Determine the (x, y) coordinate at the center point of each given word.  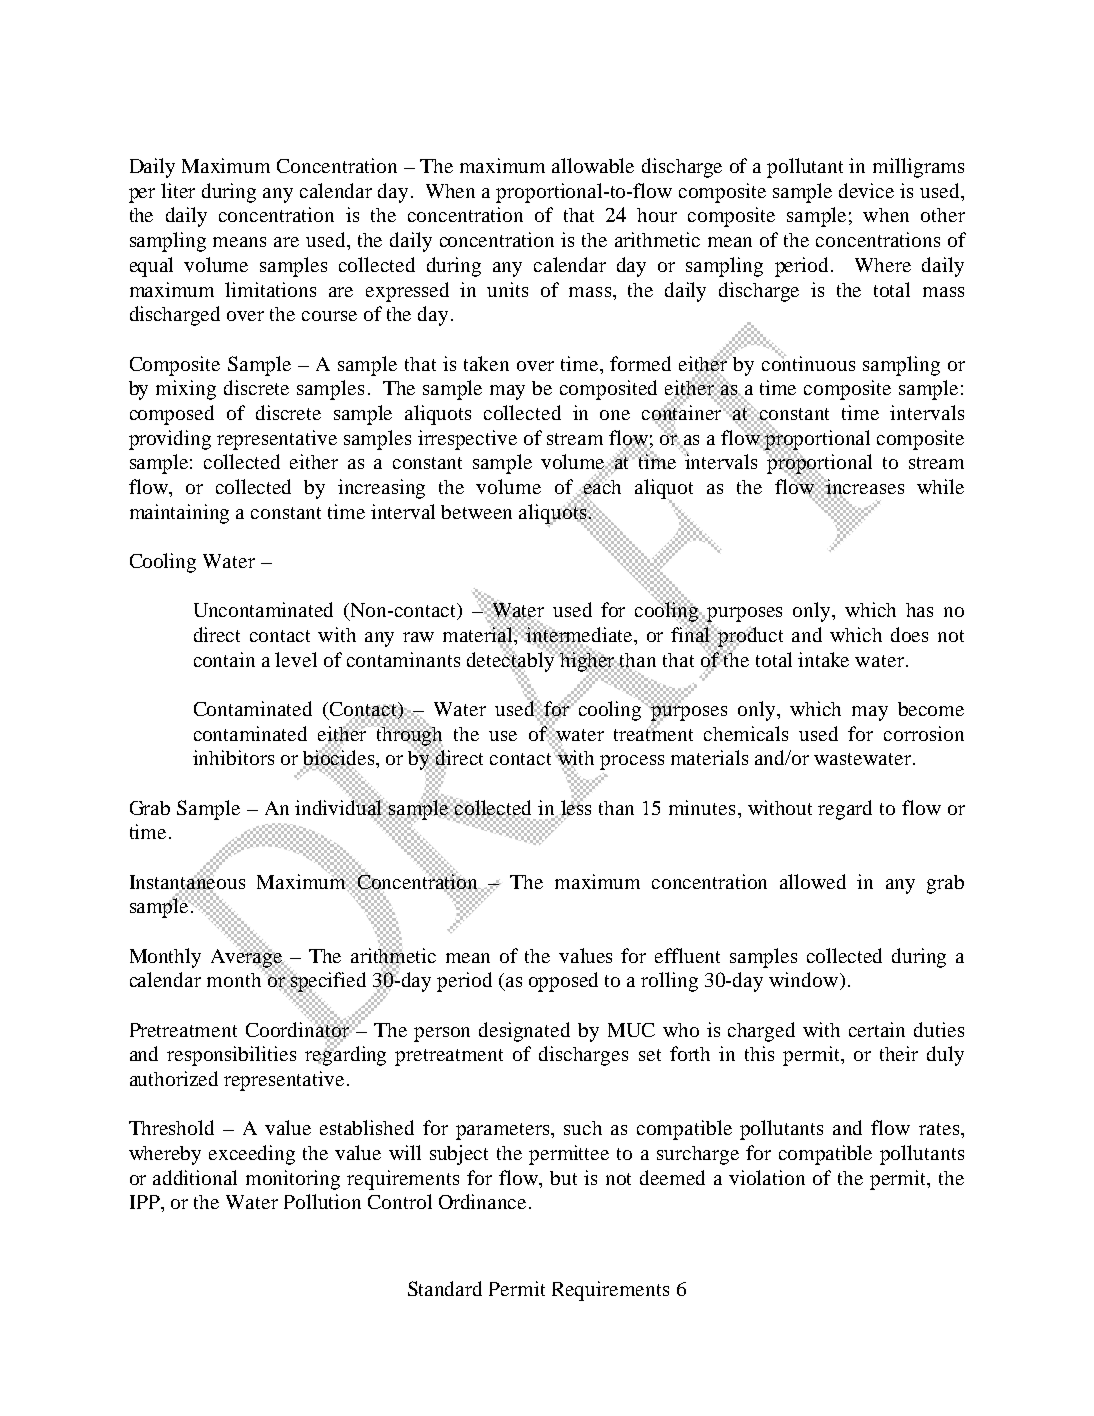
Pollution (322, 1201)
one (615, 415)
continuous (808, 362)
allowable (593, 165)
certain (877, 1029)
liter (178, 190)
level (296, 659)
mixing (186, 390)
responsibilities (231, 1056)
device (866, 190)
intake (823, 659)
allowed (813, 881)
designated (524, 1032)
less (575, 807)
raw (418, 637)
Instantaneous (187, 881)
